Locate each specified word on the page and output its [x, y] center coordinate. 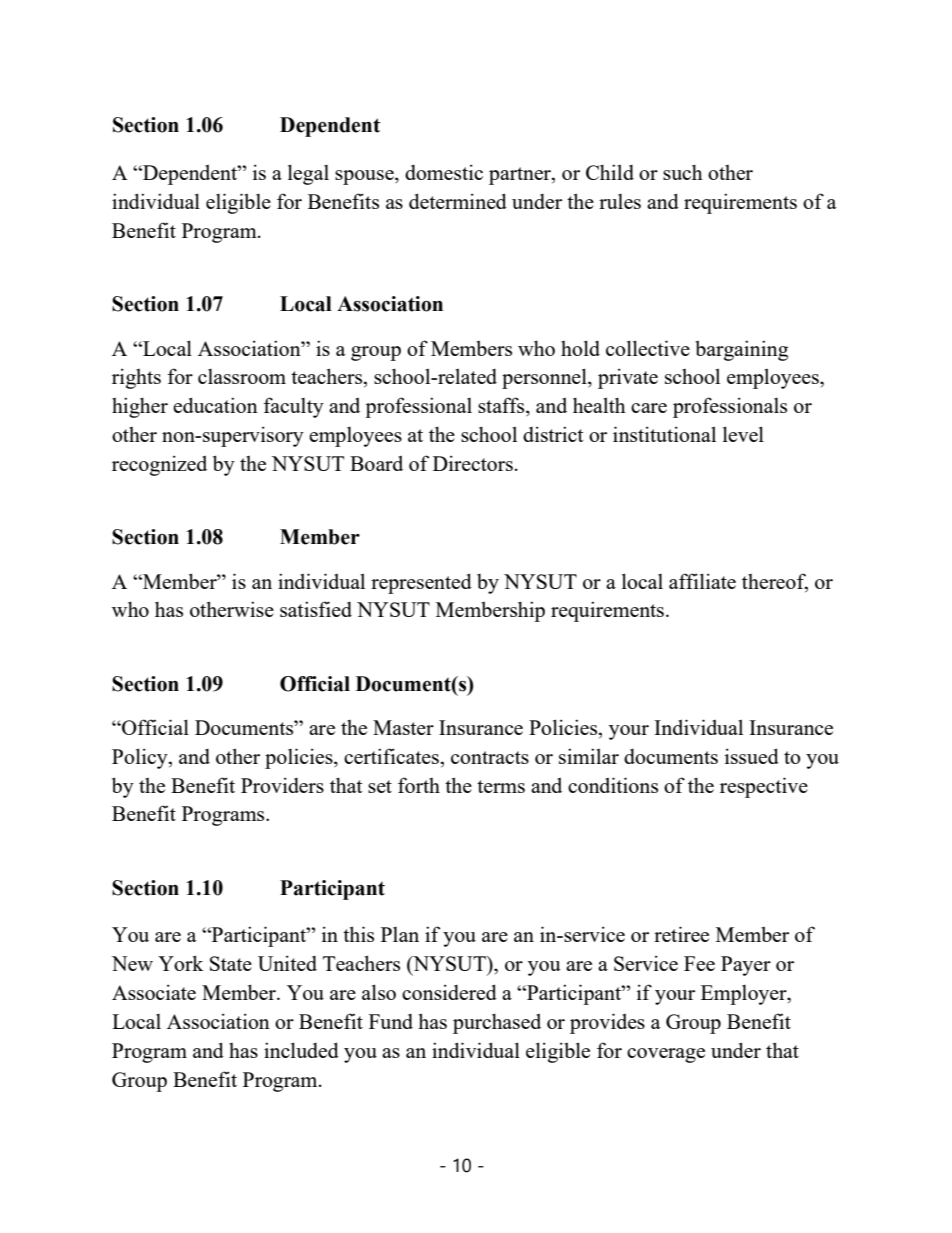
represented [421, 583]
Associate [154, 992]
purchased [497, 1023]
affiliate [702, 581]
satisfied [316, 609]
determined [458, 201]
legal [308, 174]
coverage [666, 1055]
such [683, 172]
